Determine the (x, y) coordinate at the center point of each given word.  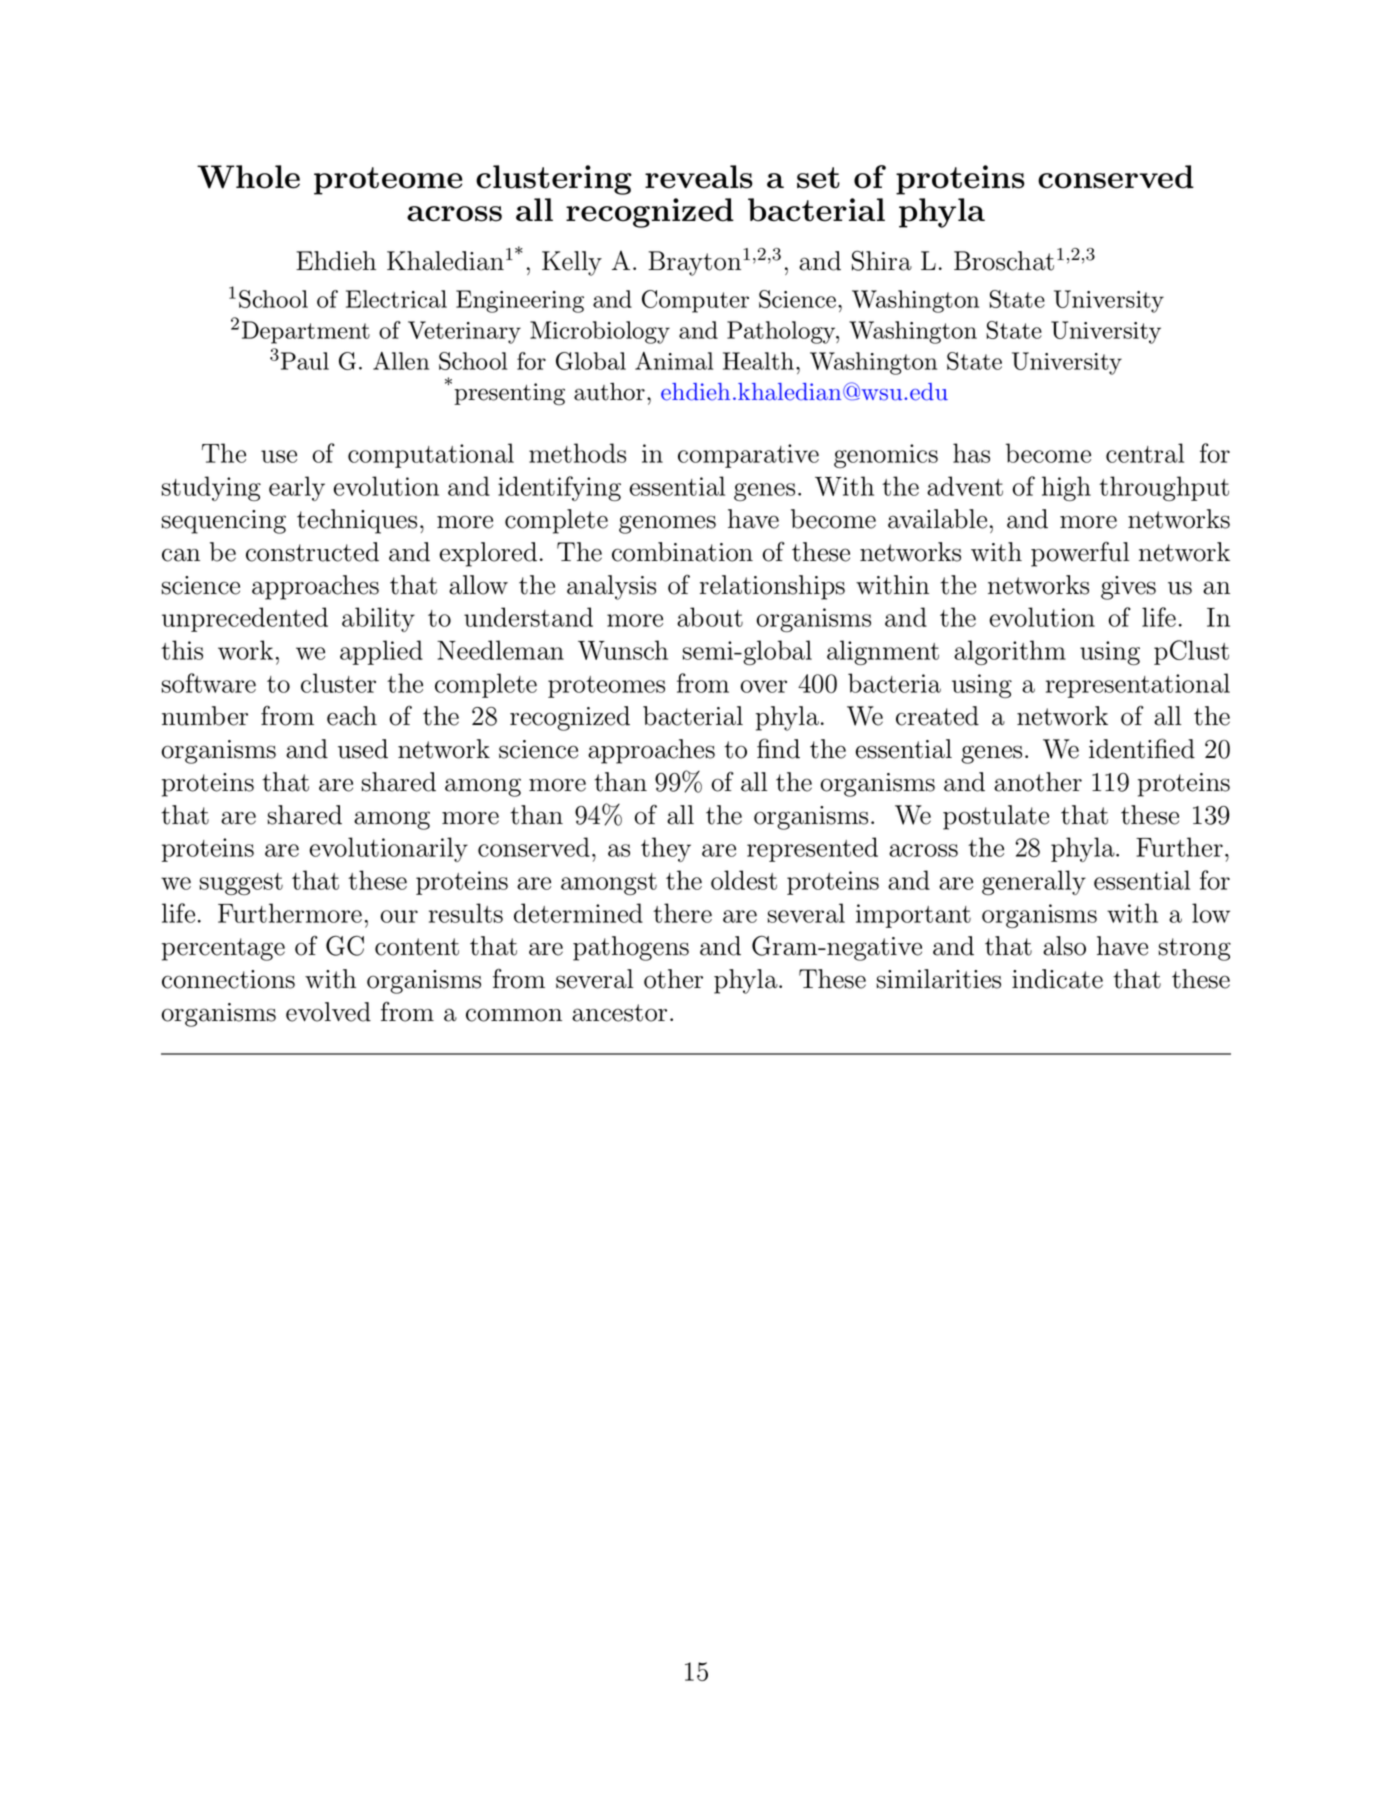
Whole (248, 177)
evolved (328, 1012)
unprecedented (245, 619)
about (710, 617)
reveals (699, 177)
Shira (882, 260)
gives (1128, 588)
